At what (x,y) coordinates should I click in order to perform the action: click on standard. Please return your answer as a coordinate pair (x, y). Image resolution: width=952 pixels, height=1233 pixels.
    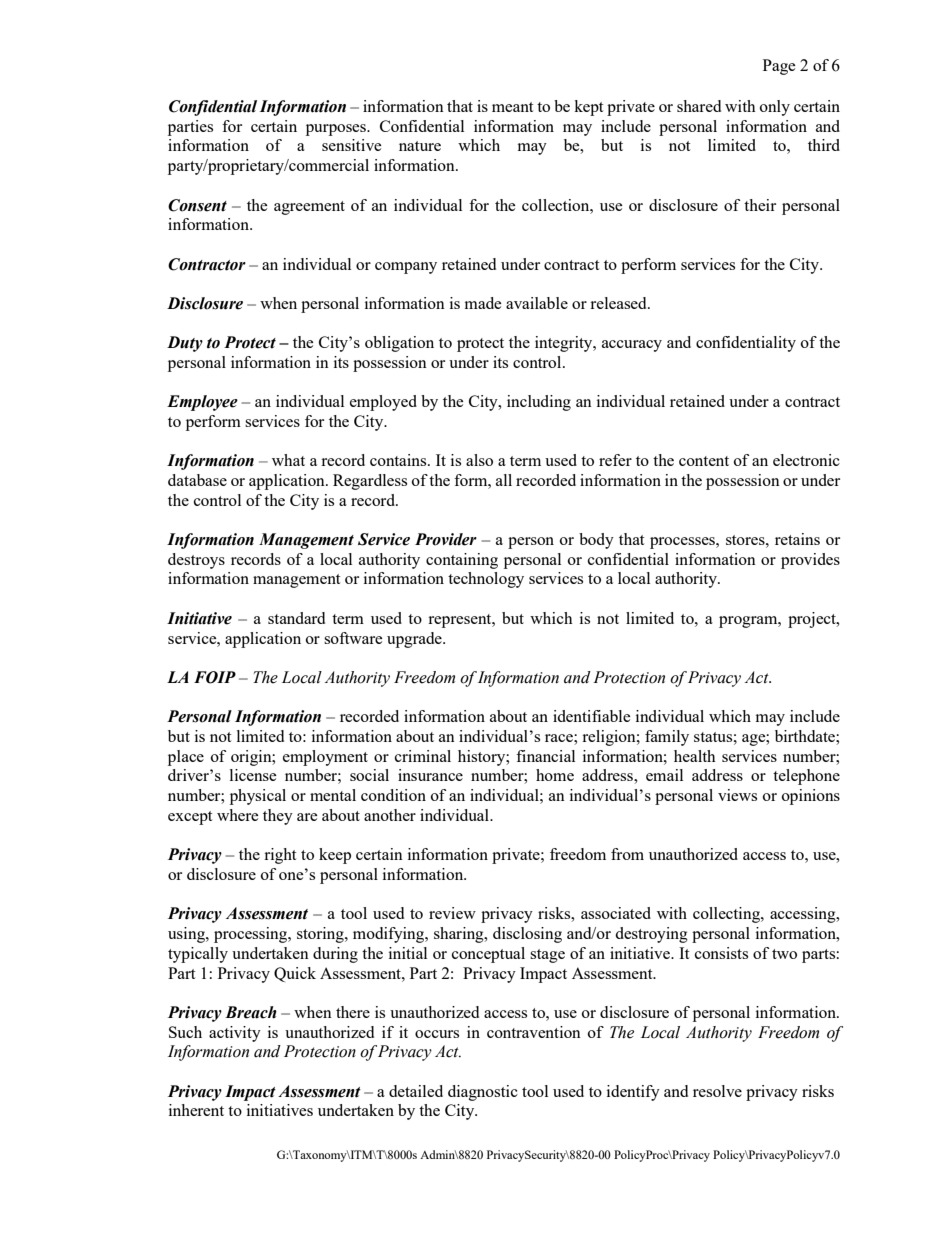
    Looking at the image, I should click on (296, 618).
